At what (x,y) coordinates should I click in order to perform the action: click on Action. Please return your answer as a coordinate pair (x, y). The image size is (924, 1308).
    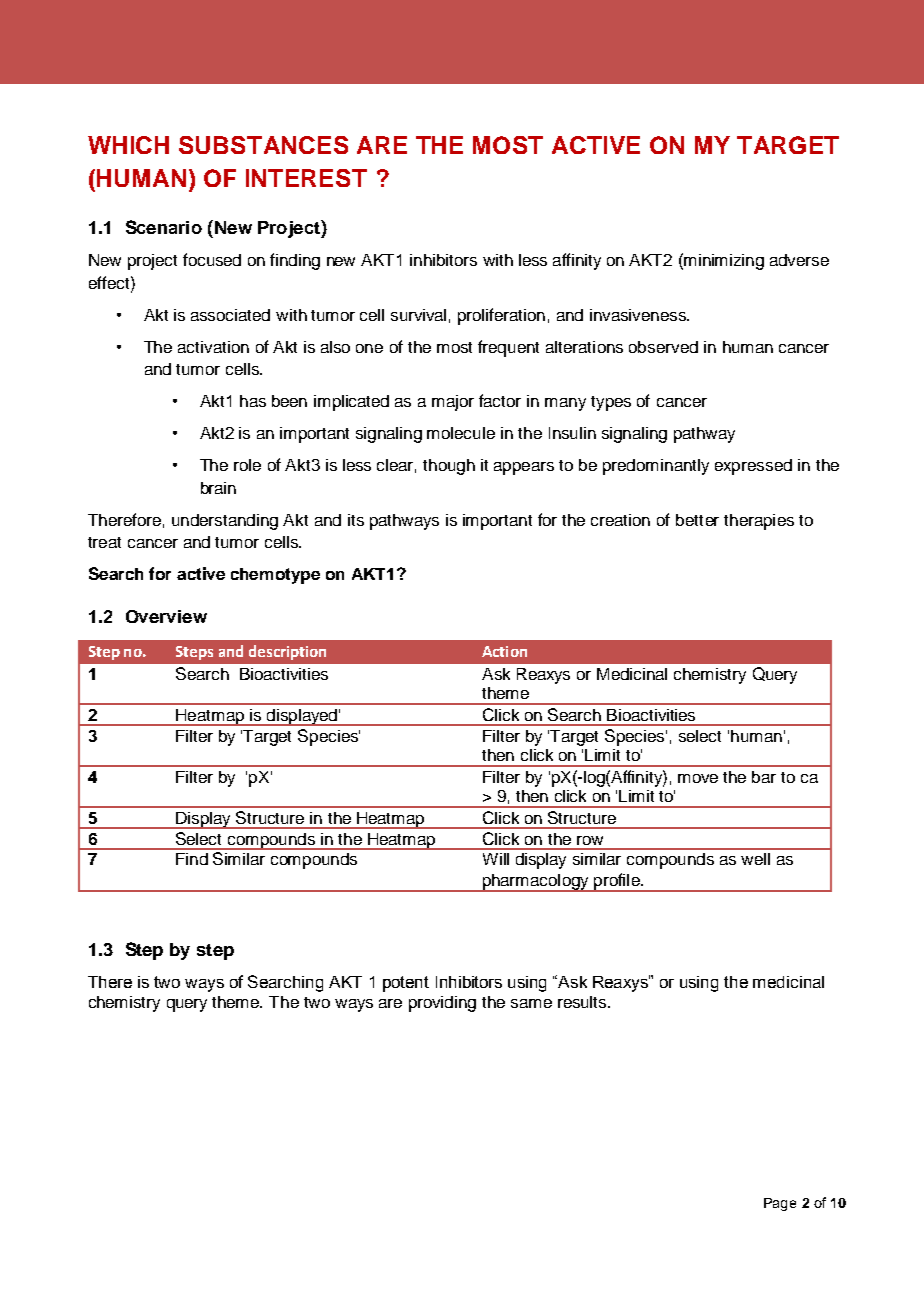
    Looking at the image, I should click on (504, 651).
